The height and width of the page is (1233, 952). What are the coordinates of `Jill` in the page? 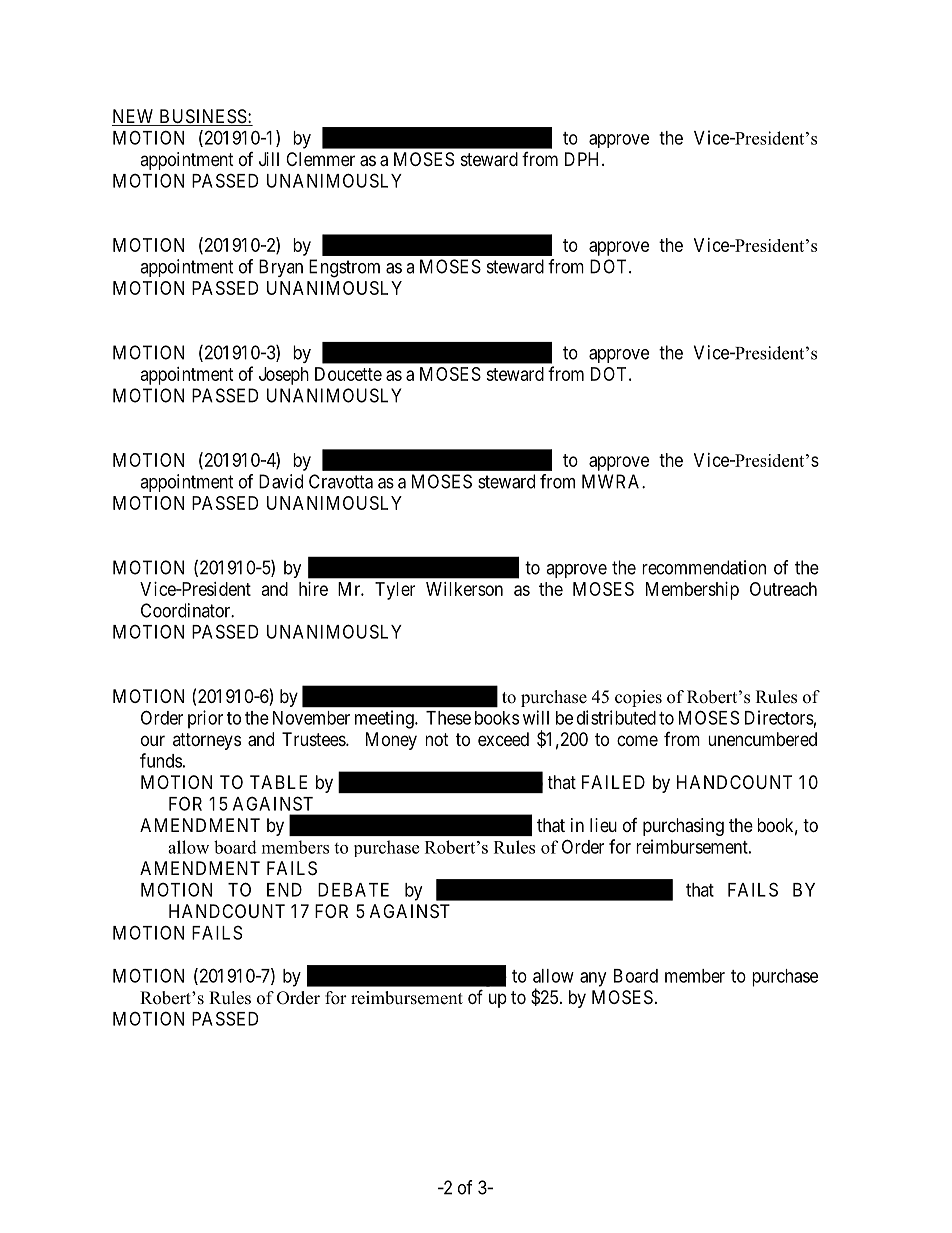 It's located at (269, 159).
